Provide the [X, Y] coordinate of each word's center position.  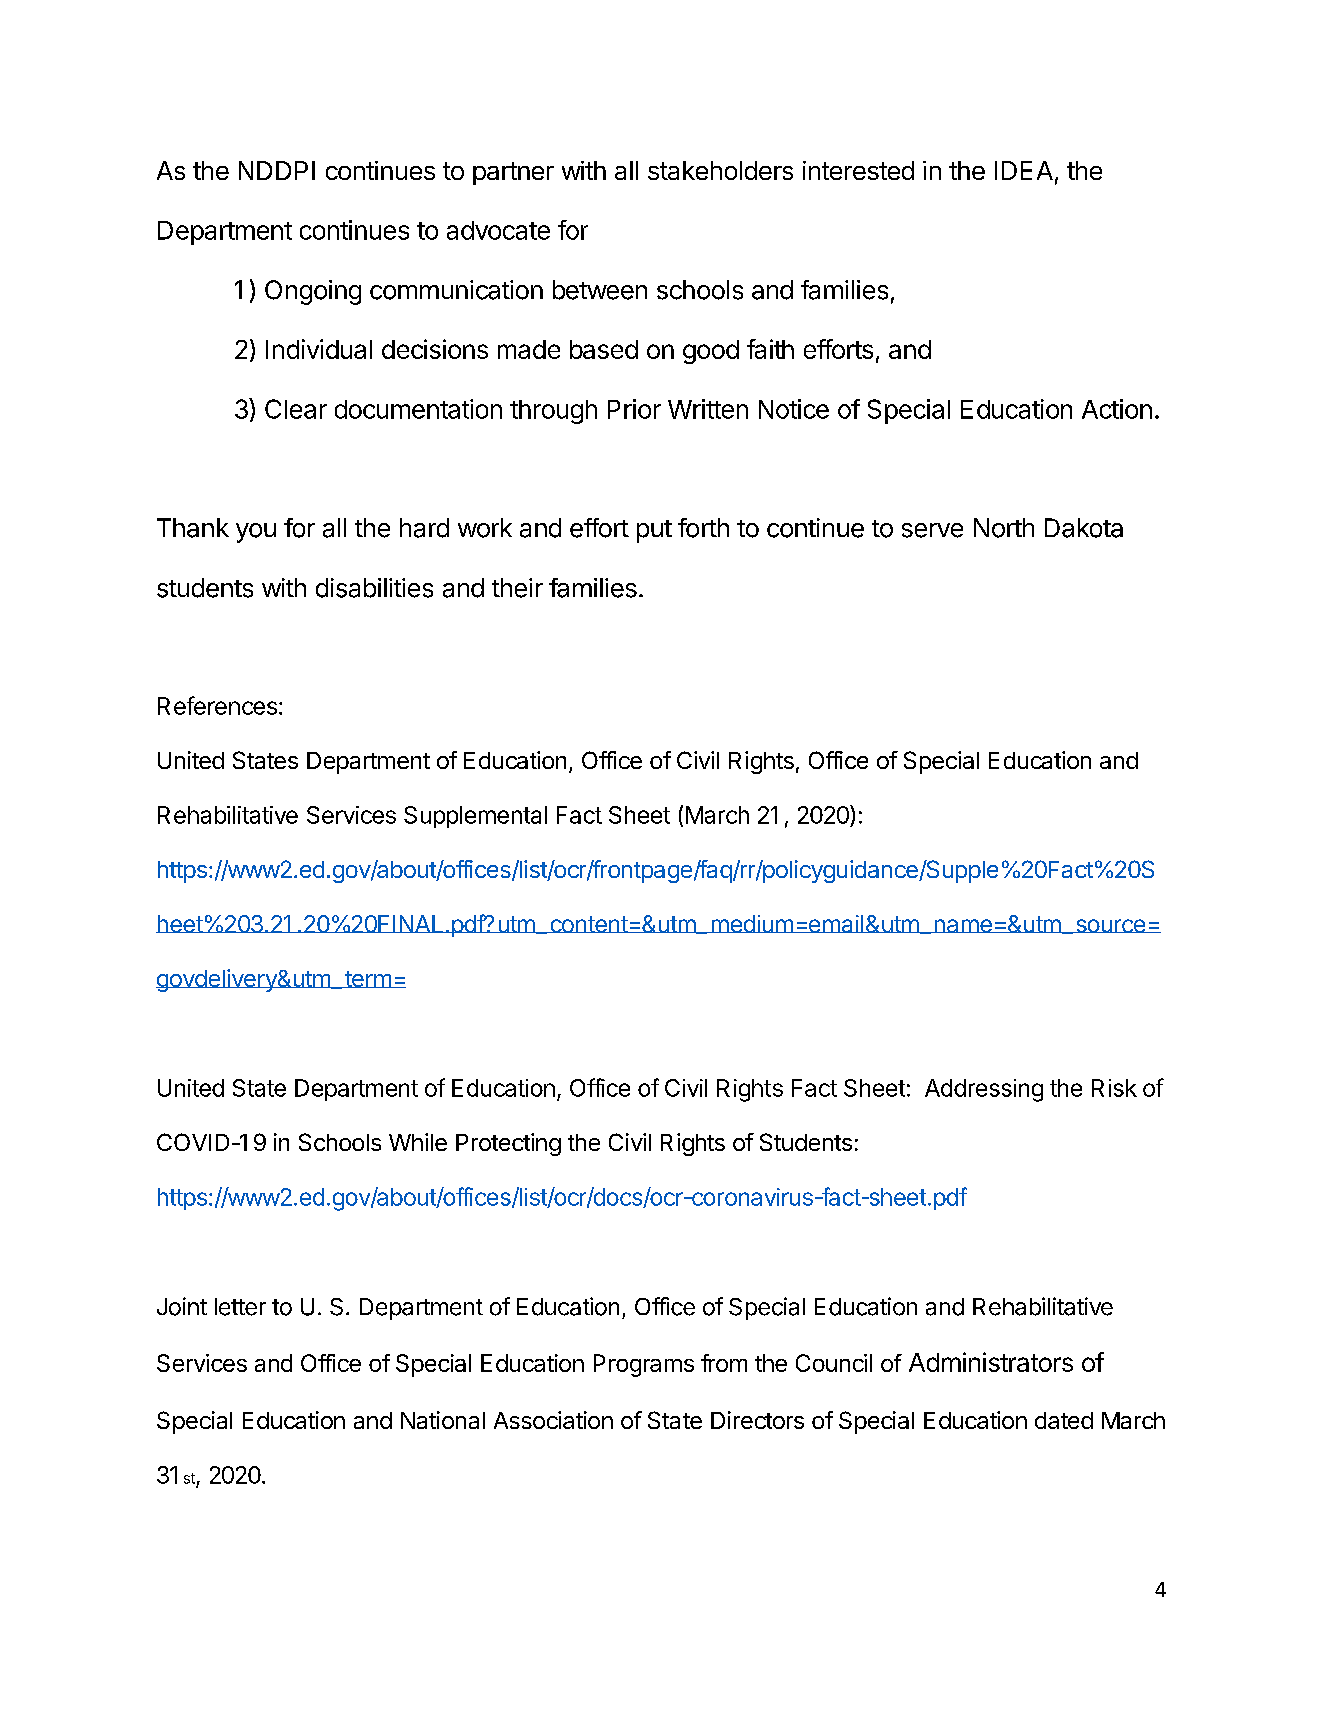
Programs [644, 1365]
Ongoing [313, 292]
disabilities [374, 588]
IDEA [1024, 170]
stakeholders [720, 170]
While [418, 1142]
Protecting [508, 1144]
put [654, 531]
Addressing [984, 1090]
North [1004, 528]
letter [240, 1307]
